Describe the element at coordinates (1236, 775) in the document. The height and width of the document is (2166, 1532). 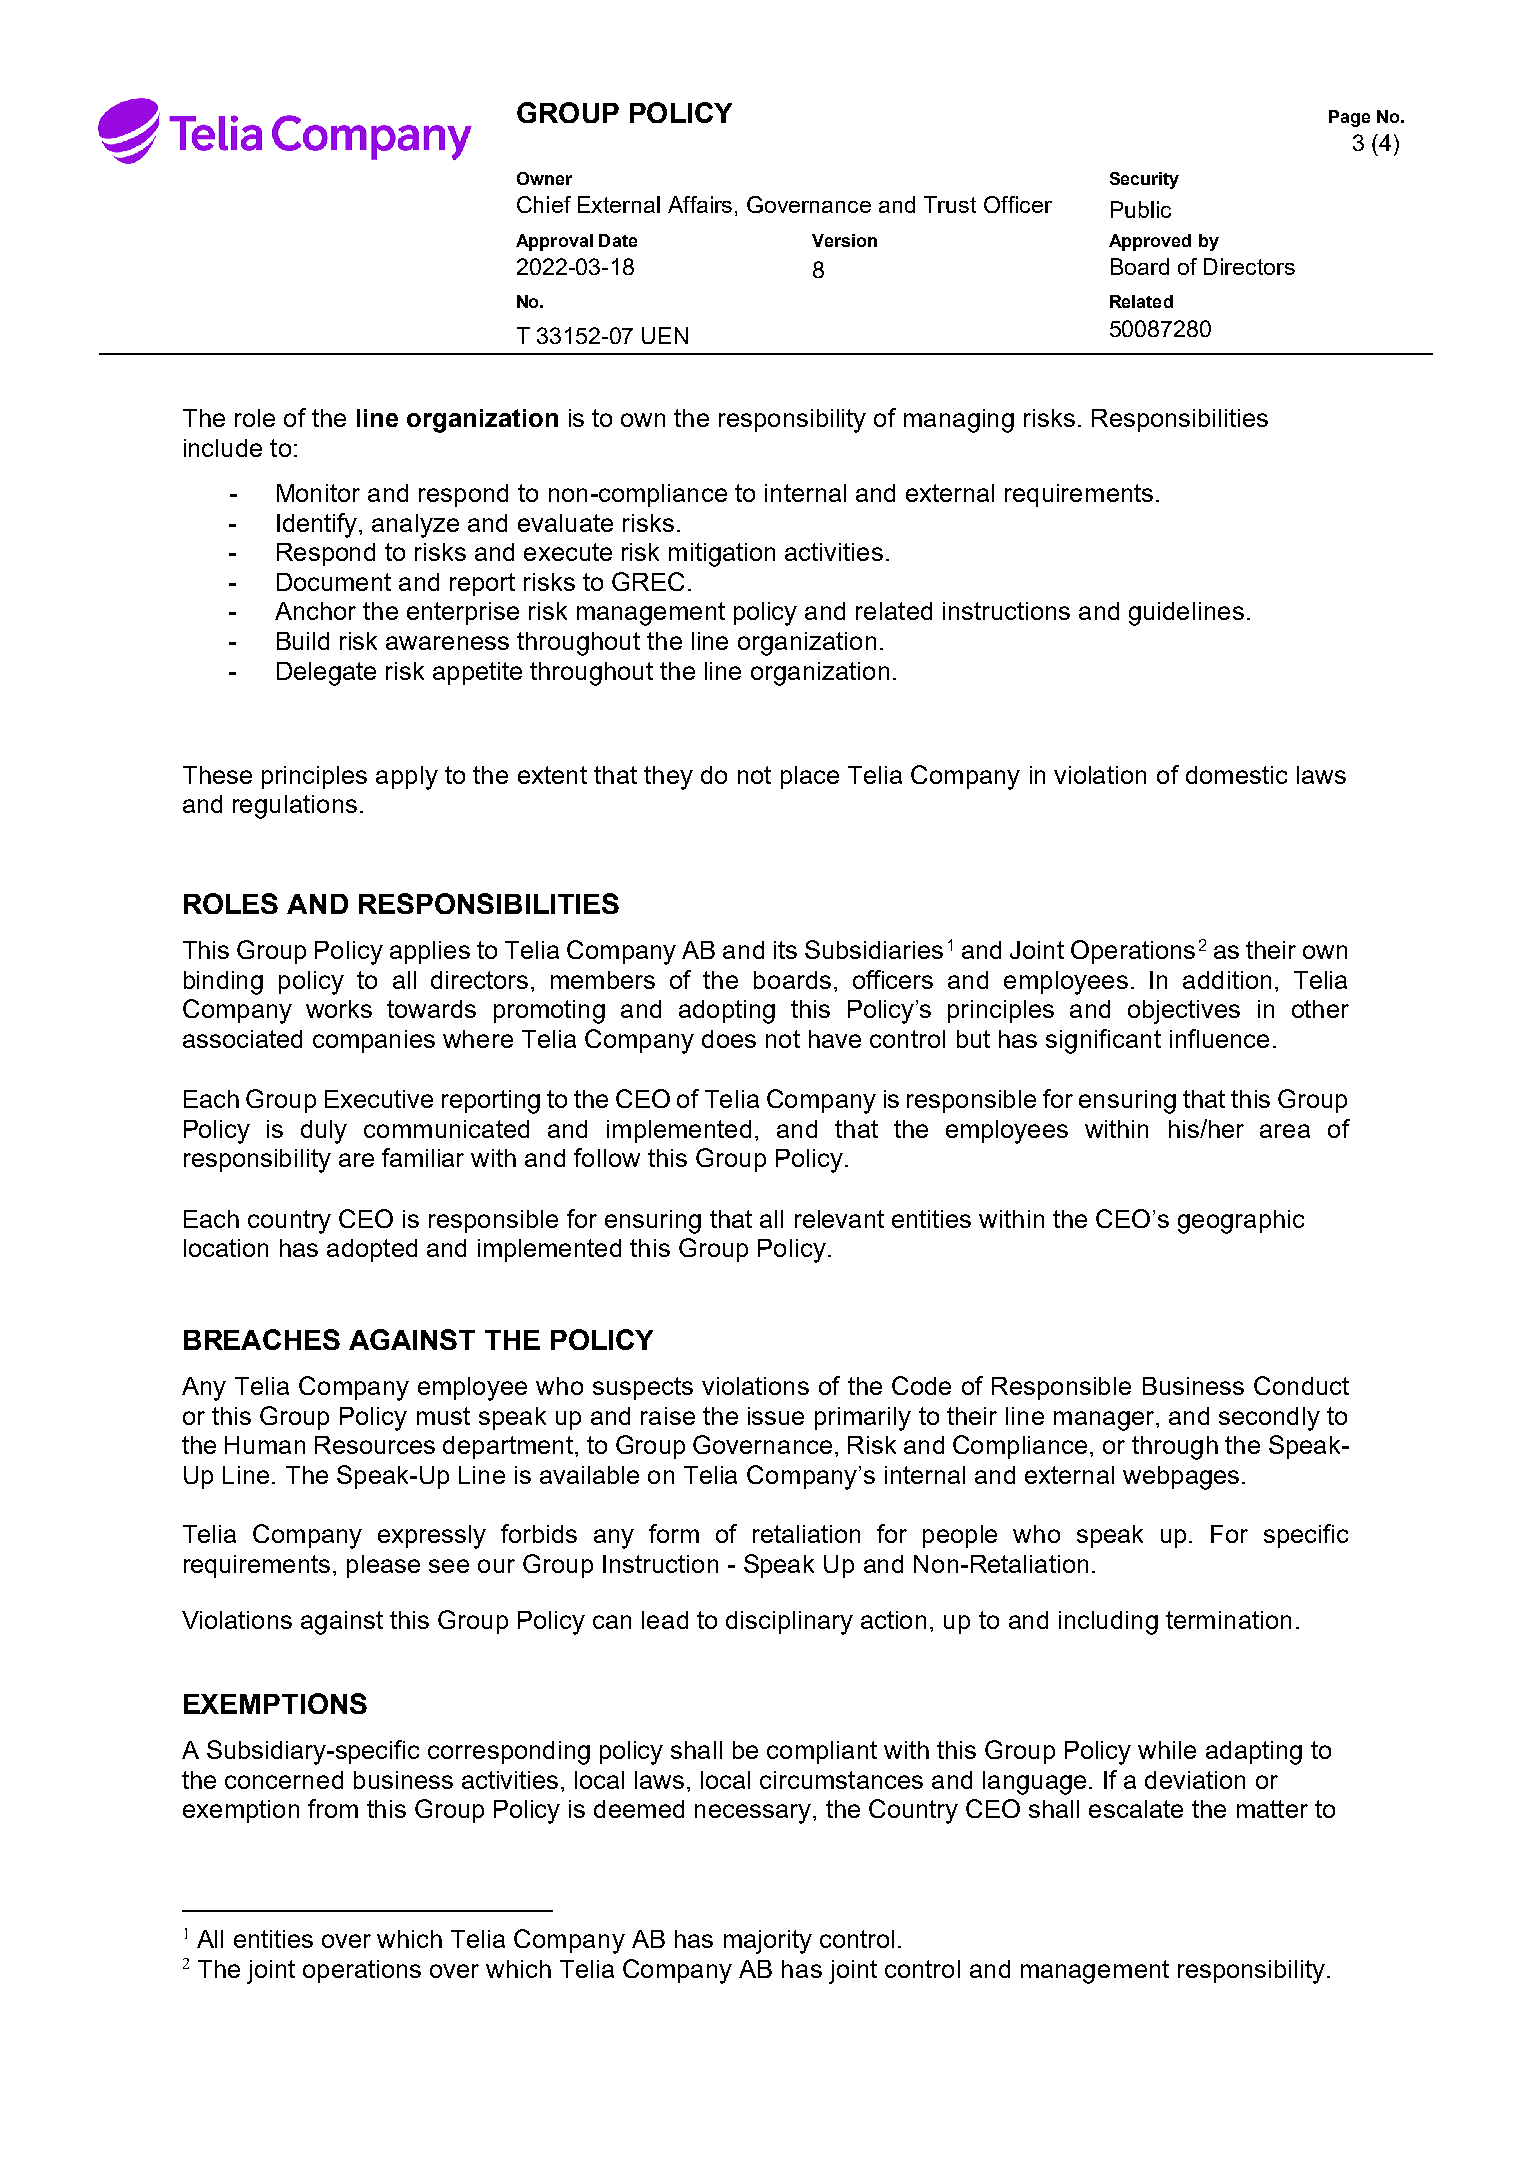
I see `domestic` at that location.
